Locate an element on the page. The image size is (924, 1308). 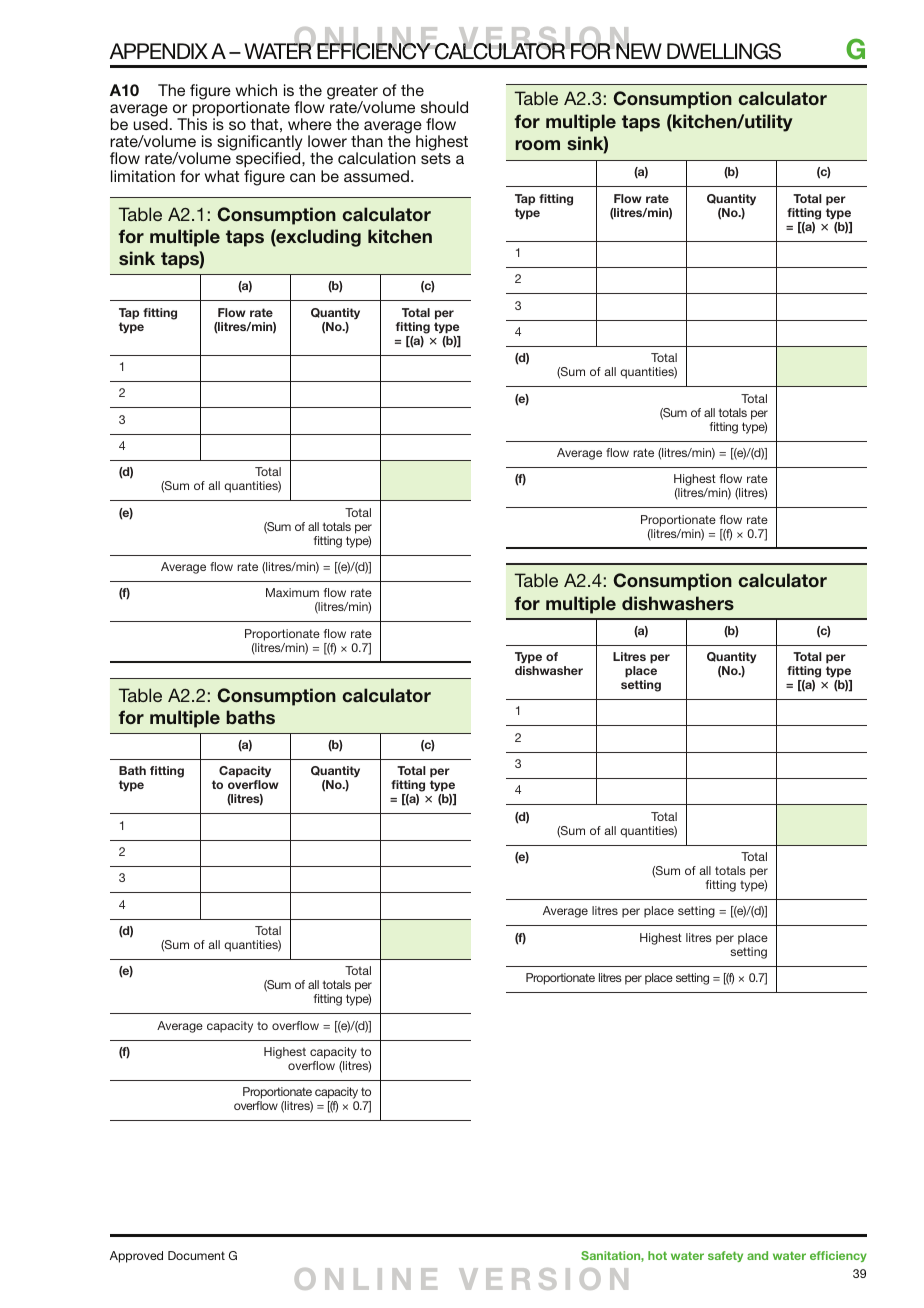
should is located at coordinates (444, 107).
